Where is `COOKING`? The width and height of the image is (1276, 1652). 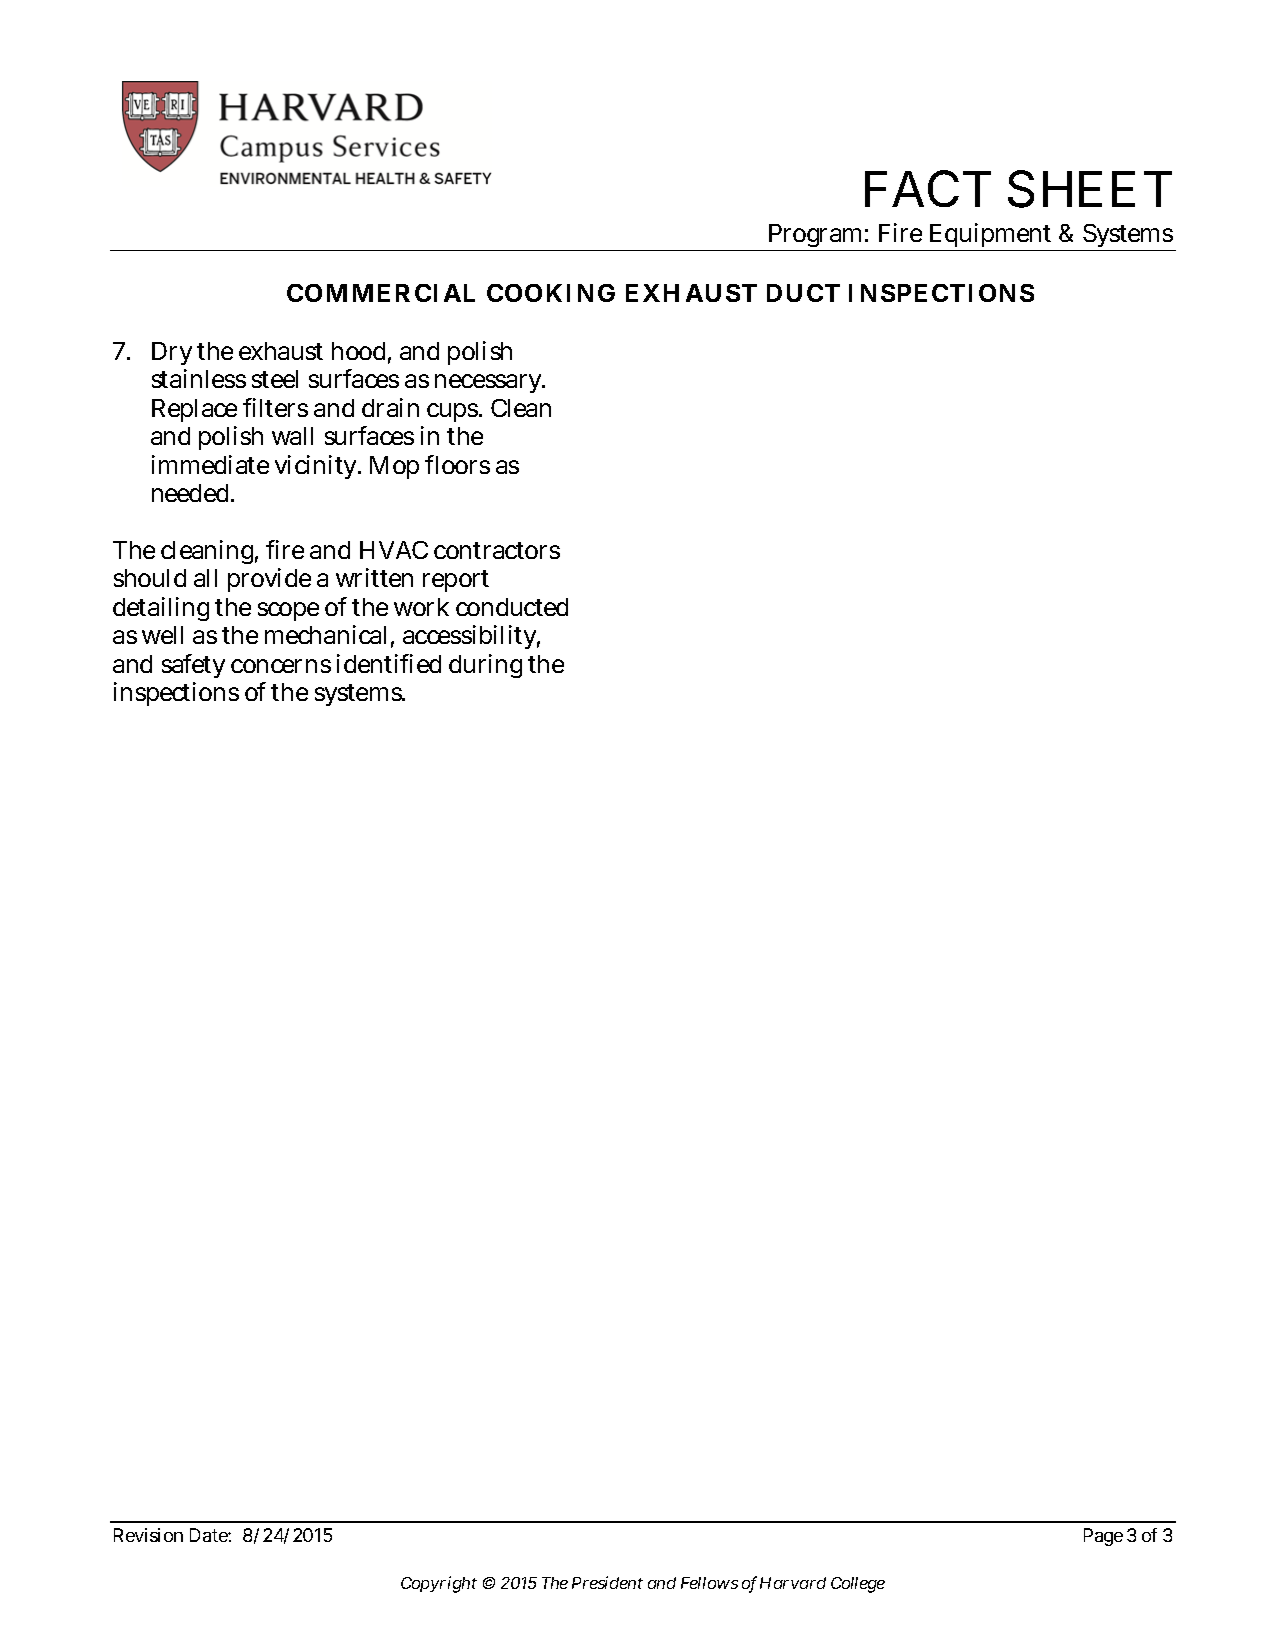 COOKING is located at coordinates (551, 293).
